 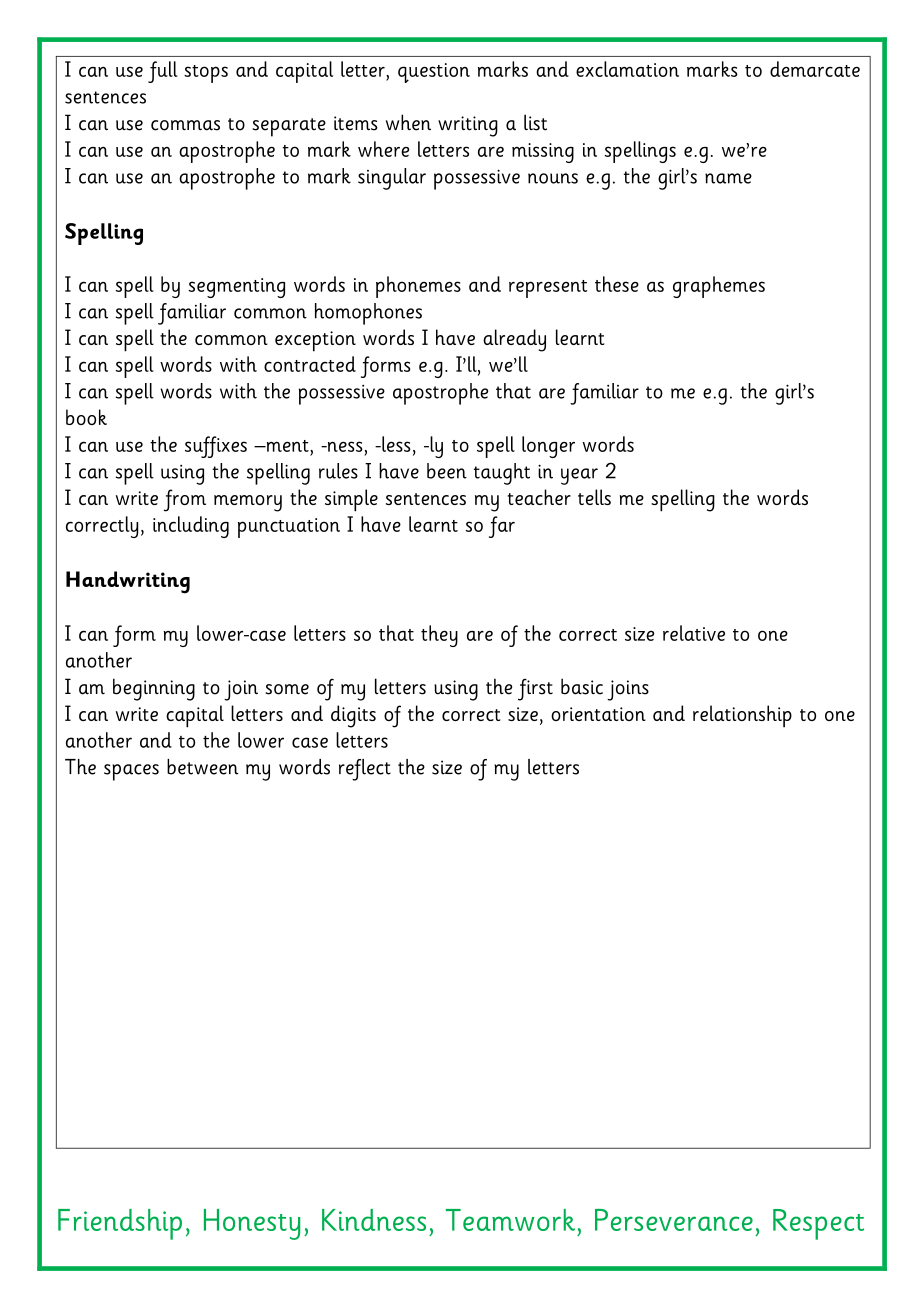 What do you see at coordinates (728, 178) in the document?
I see `name` at bounding box center [728, 178].
